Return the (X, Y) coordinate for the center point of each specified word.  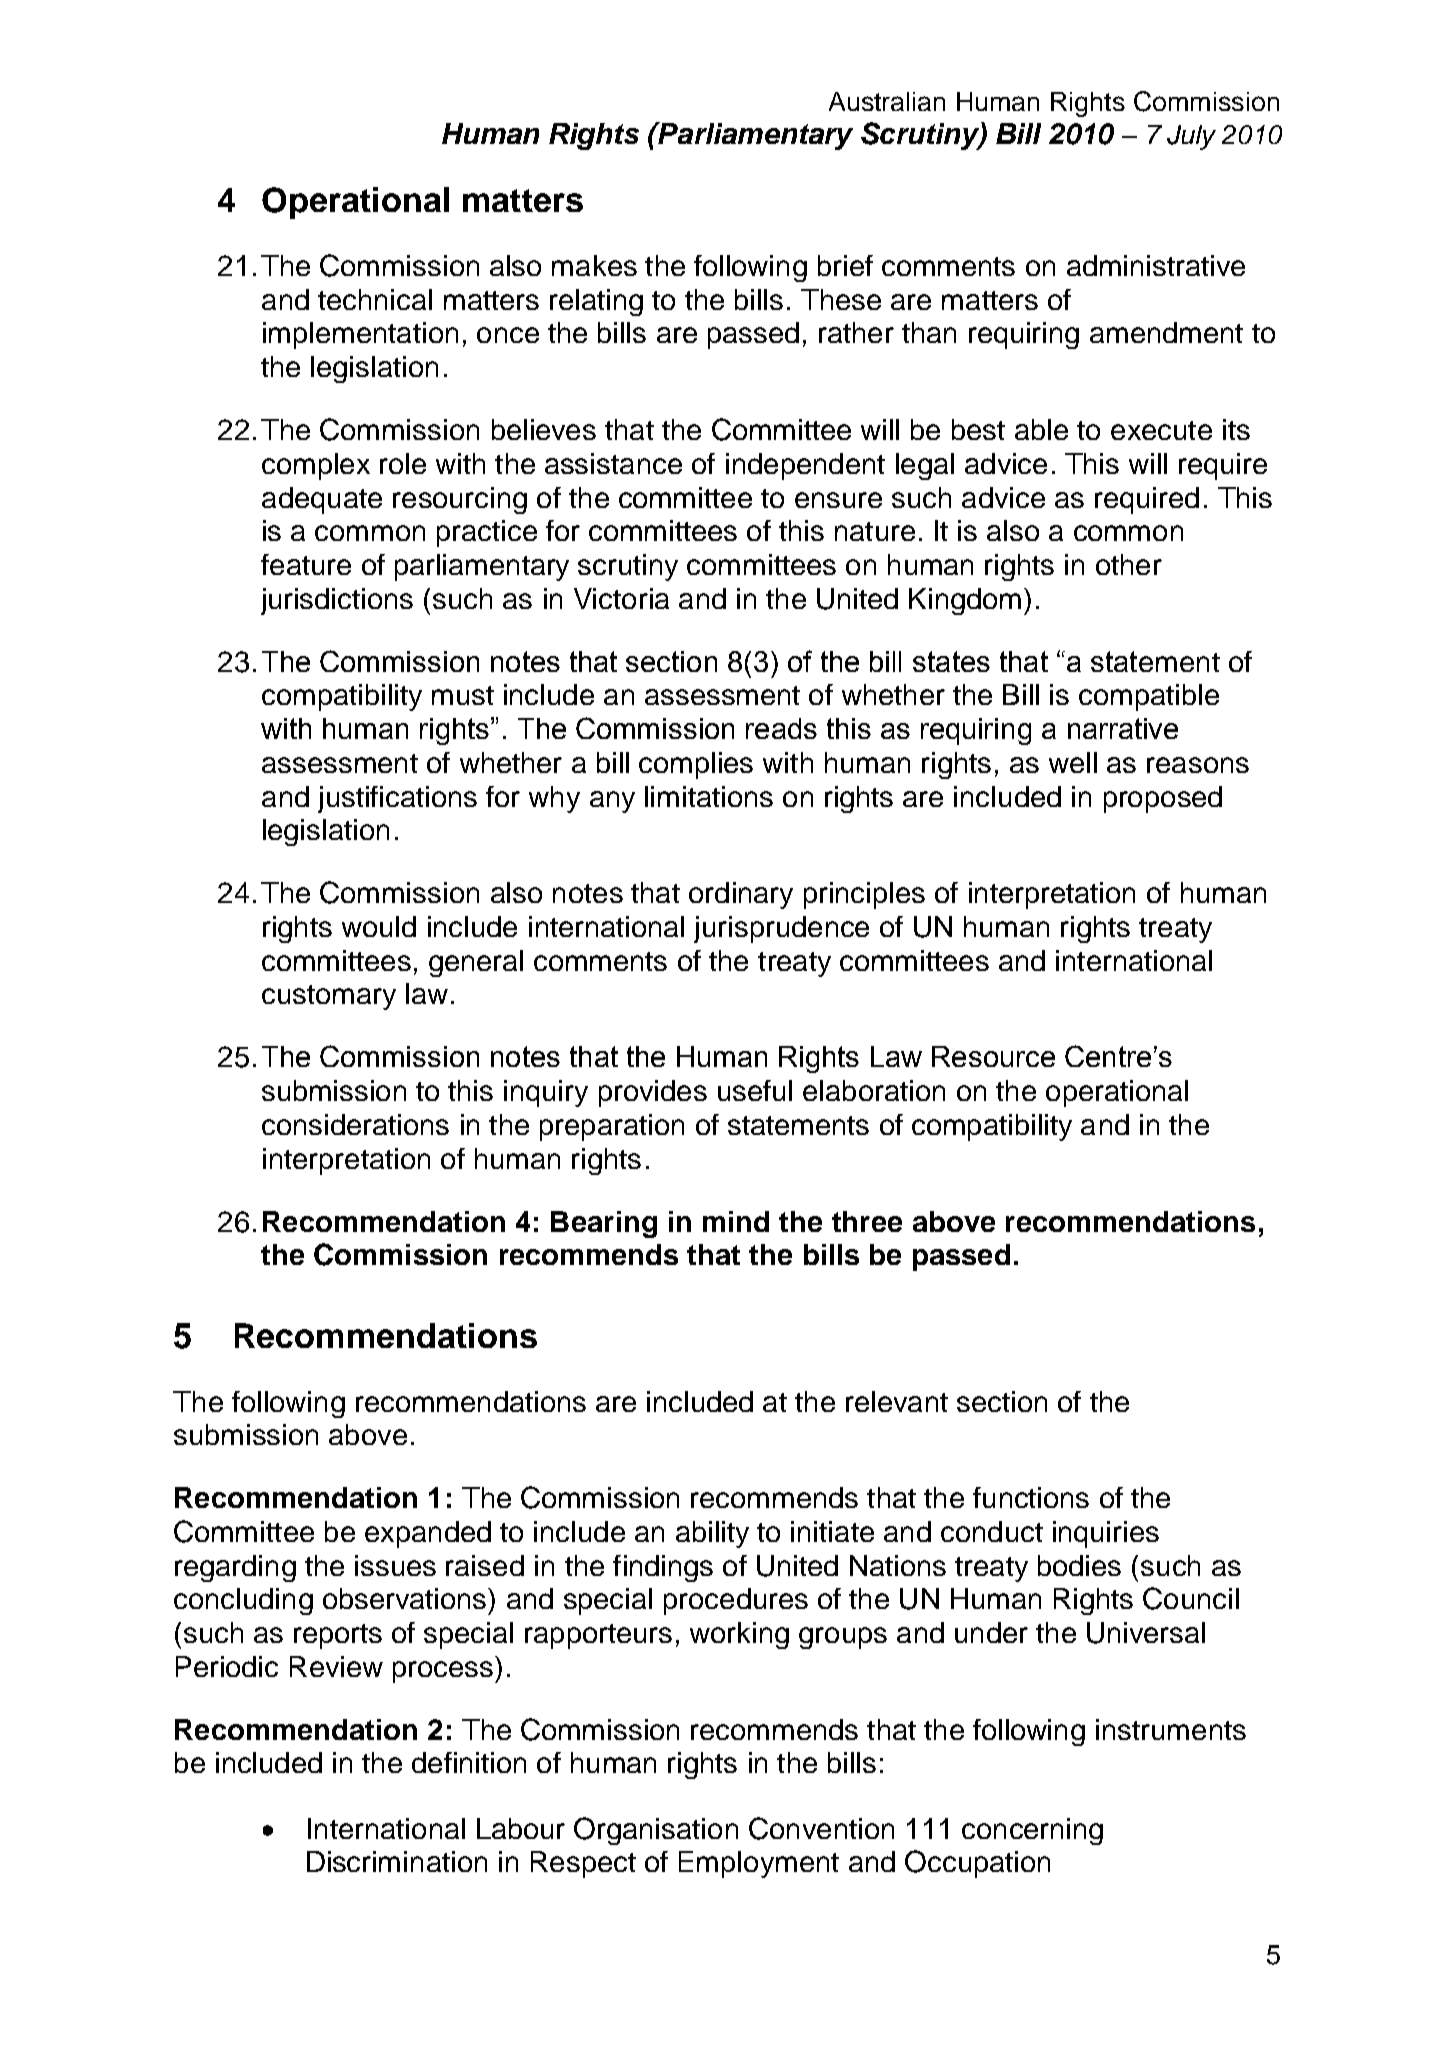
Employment (759, 1864)
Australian (887, 101)
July (1191, 137)
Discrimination (397, 1861)
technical (375, 299)
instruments (1171, 1729)
